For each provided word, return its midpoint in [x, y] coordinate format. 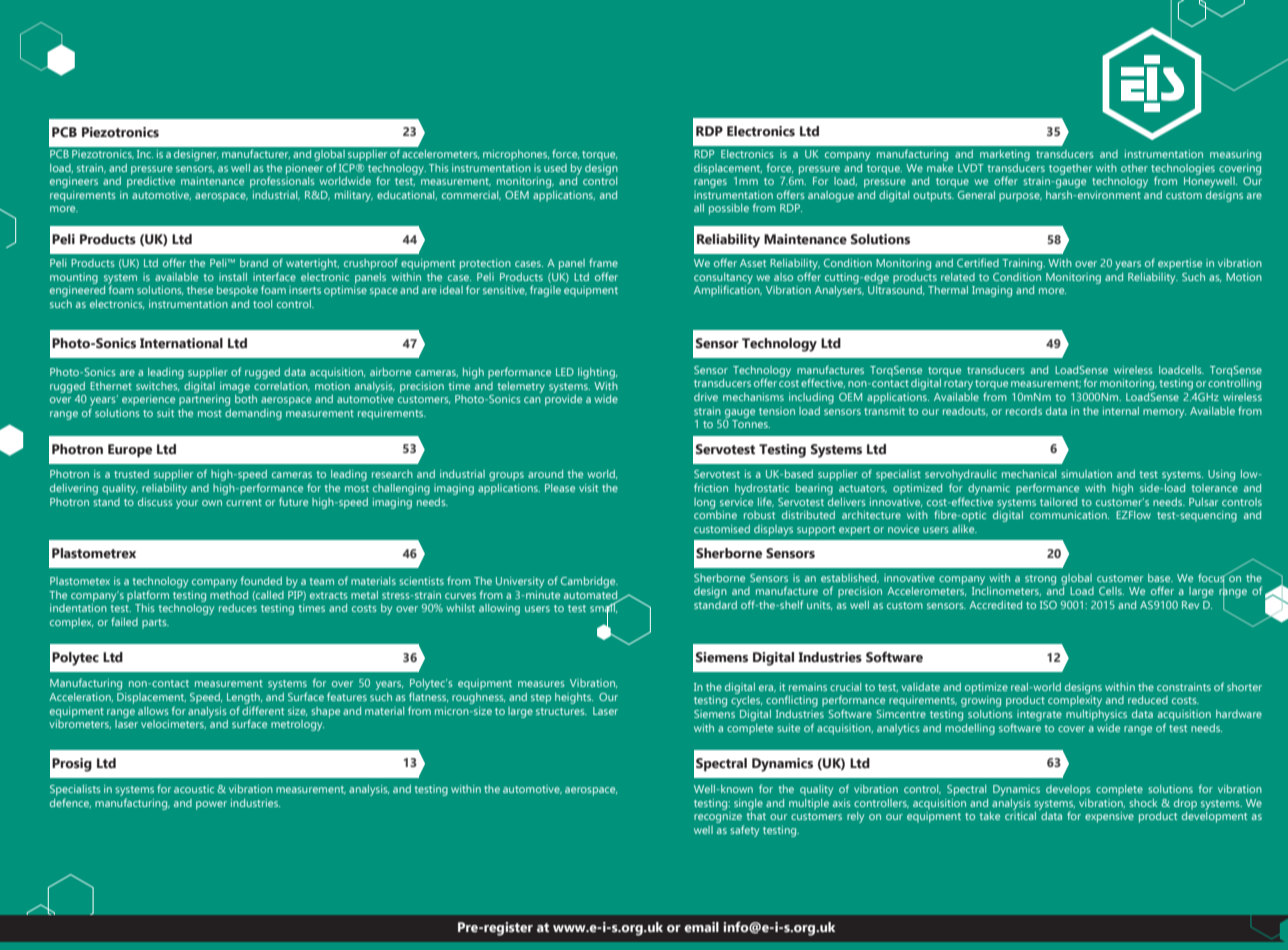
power [211, 805]
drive [706, 397]
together [1070, 169]
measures [541, 684]
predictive [151, 181]
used [555, 168]
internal [1121, 411]
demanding [253, 414]
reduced [1148, 700]
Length [244, 698]
